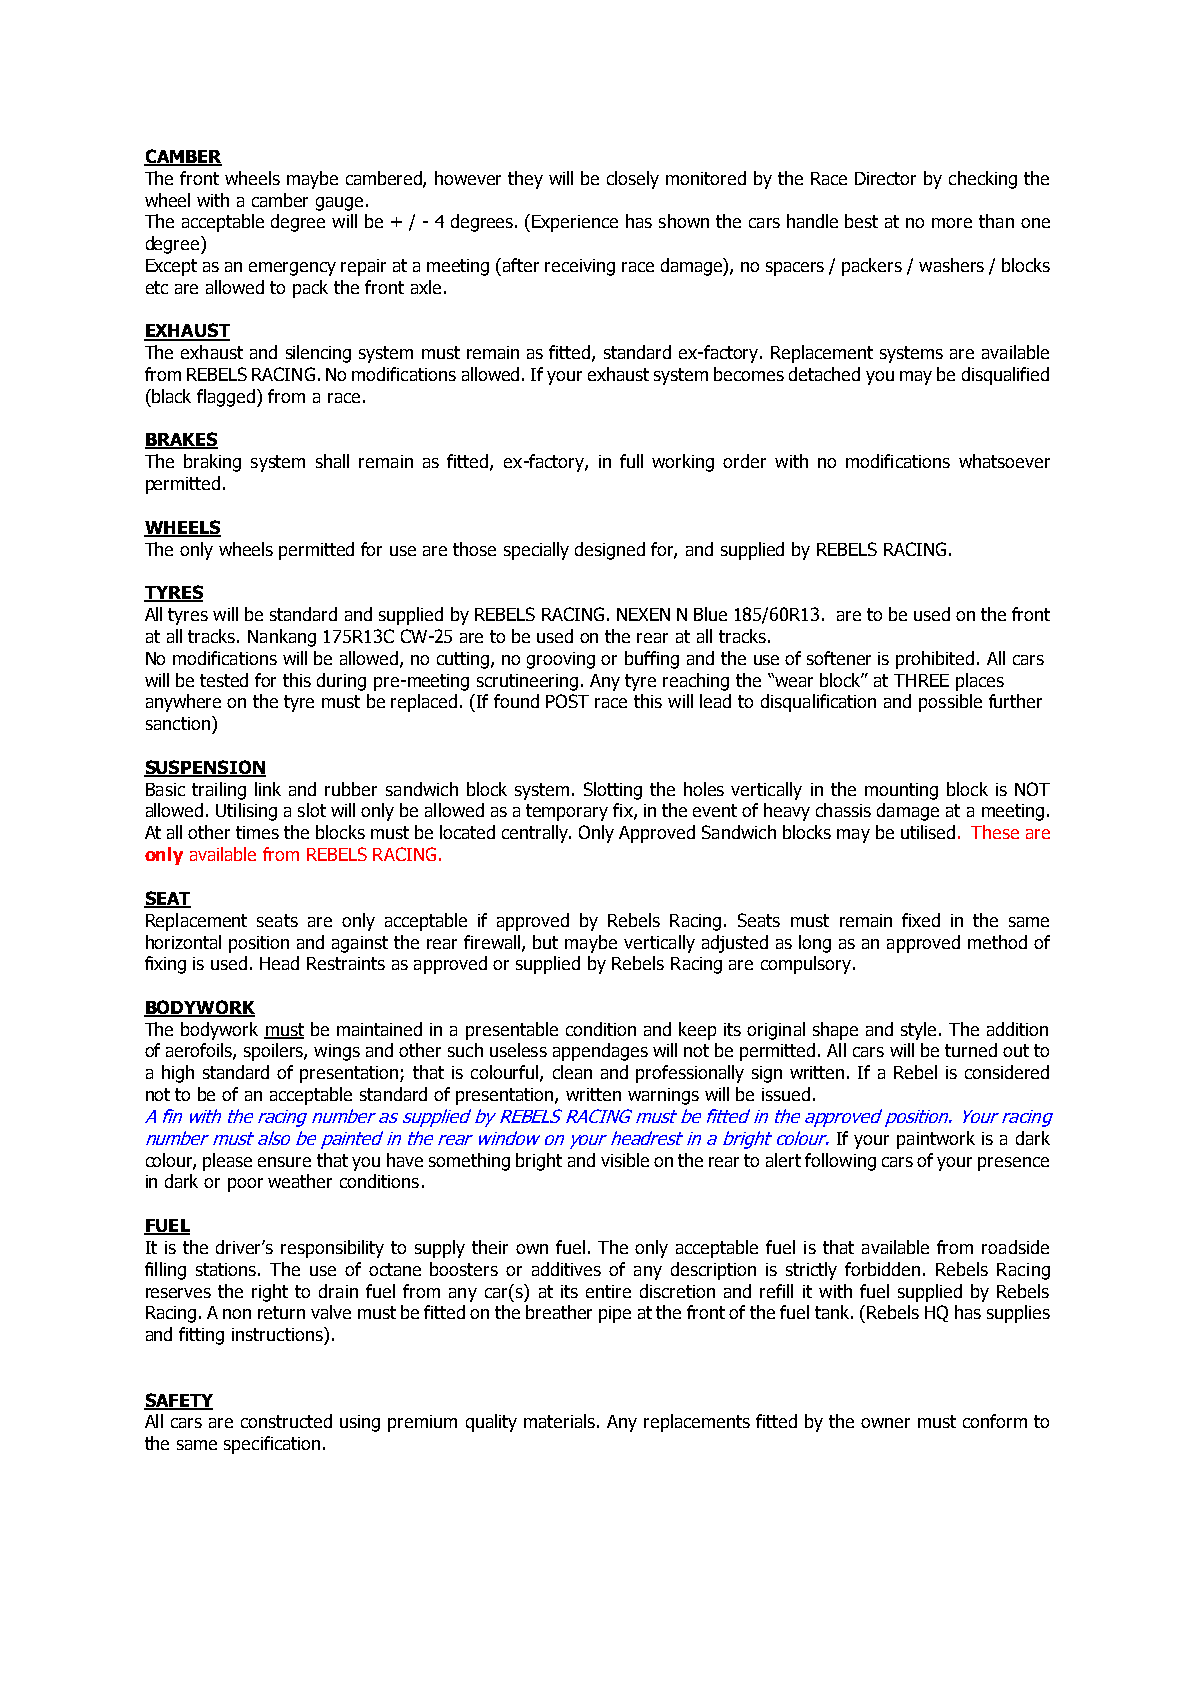 This image has width=1195, height=1691. Describe the element at coordinates (952, 223) in the image. I see `more` at that location.
